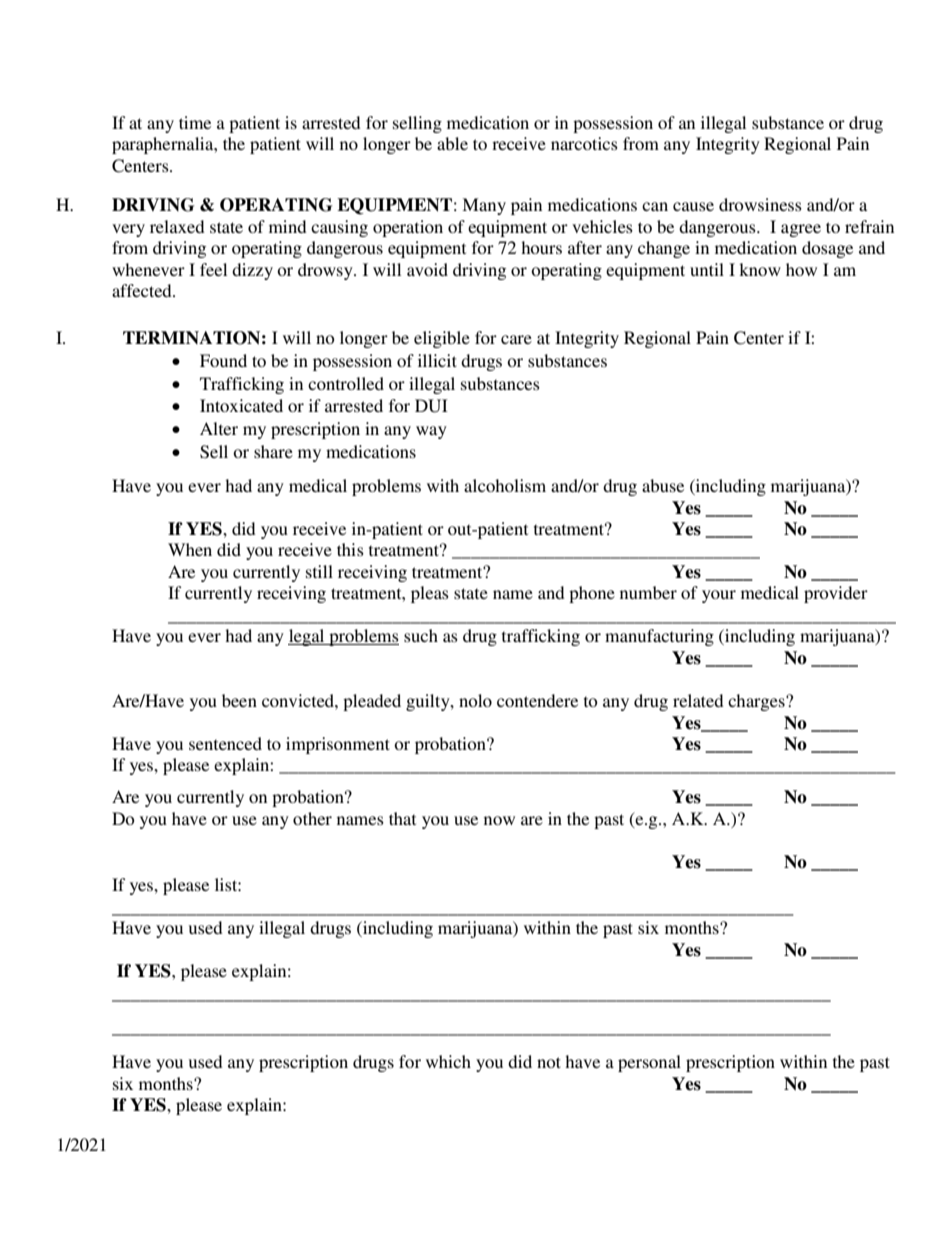 Image resolution: width=952 pixels, height=1233 pixels. I want to click on not, so click(549, 1062).
